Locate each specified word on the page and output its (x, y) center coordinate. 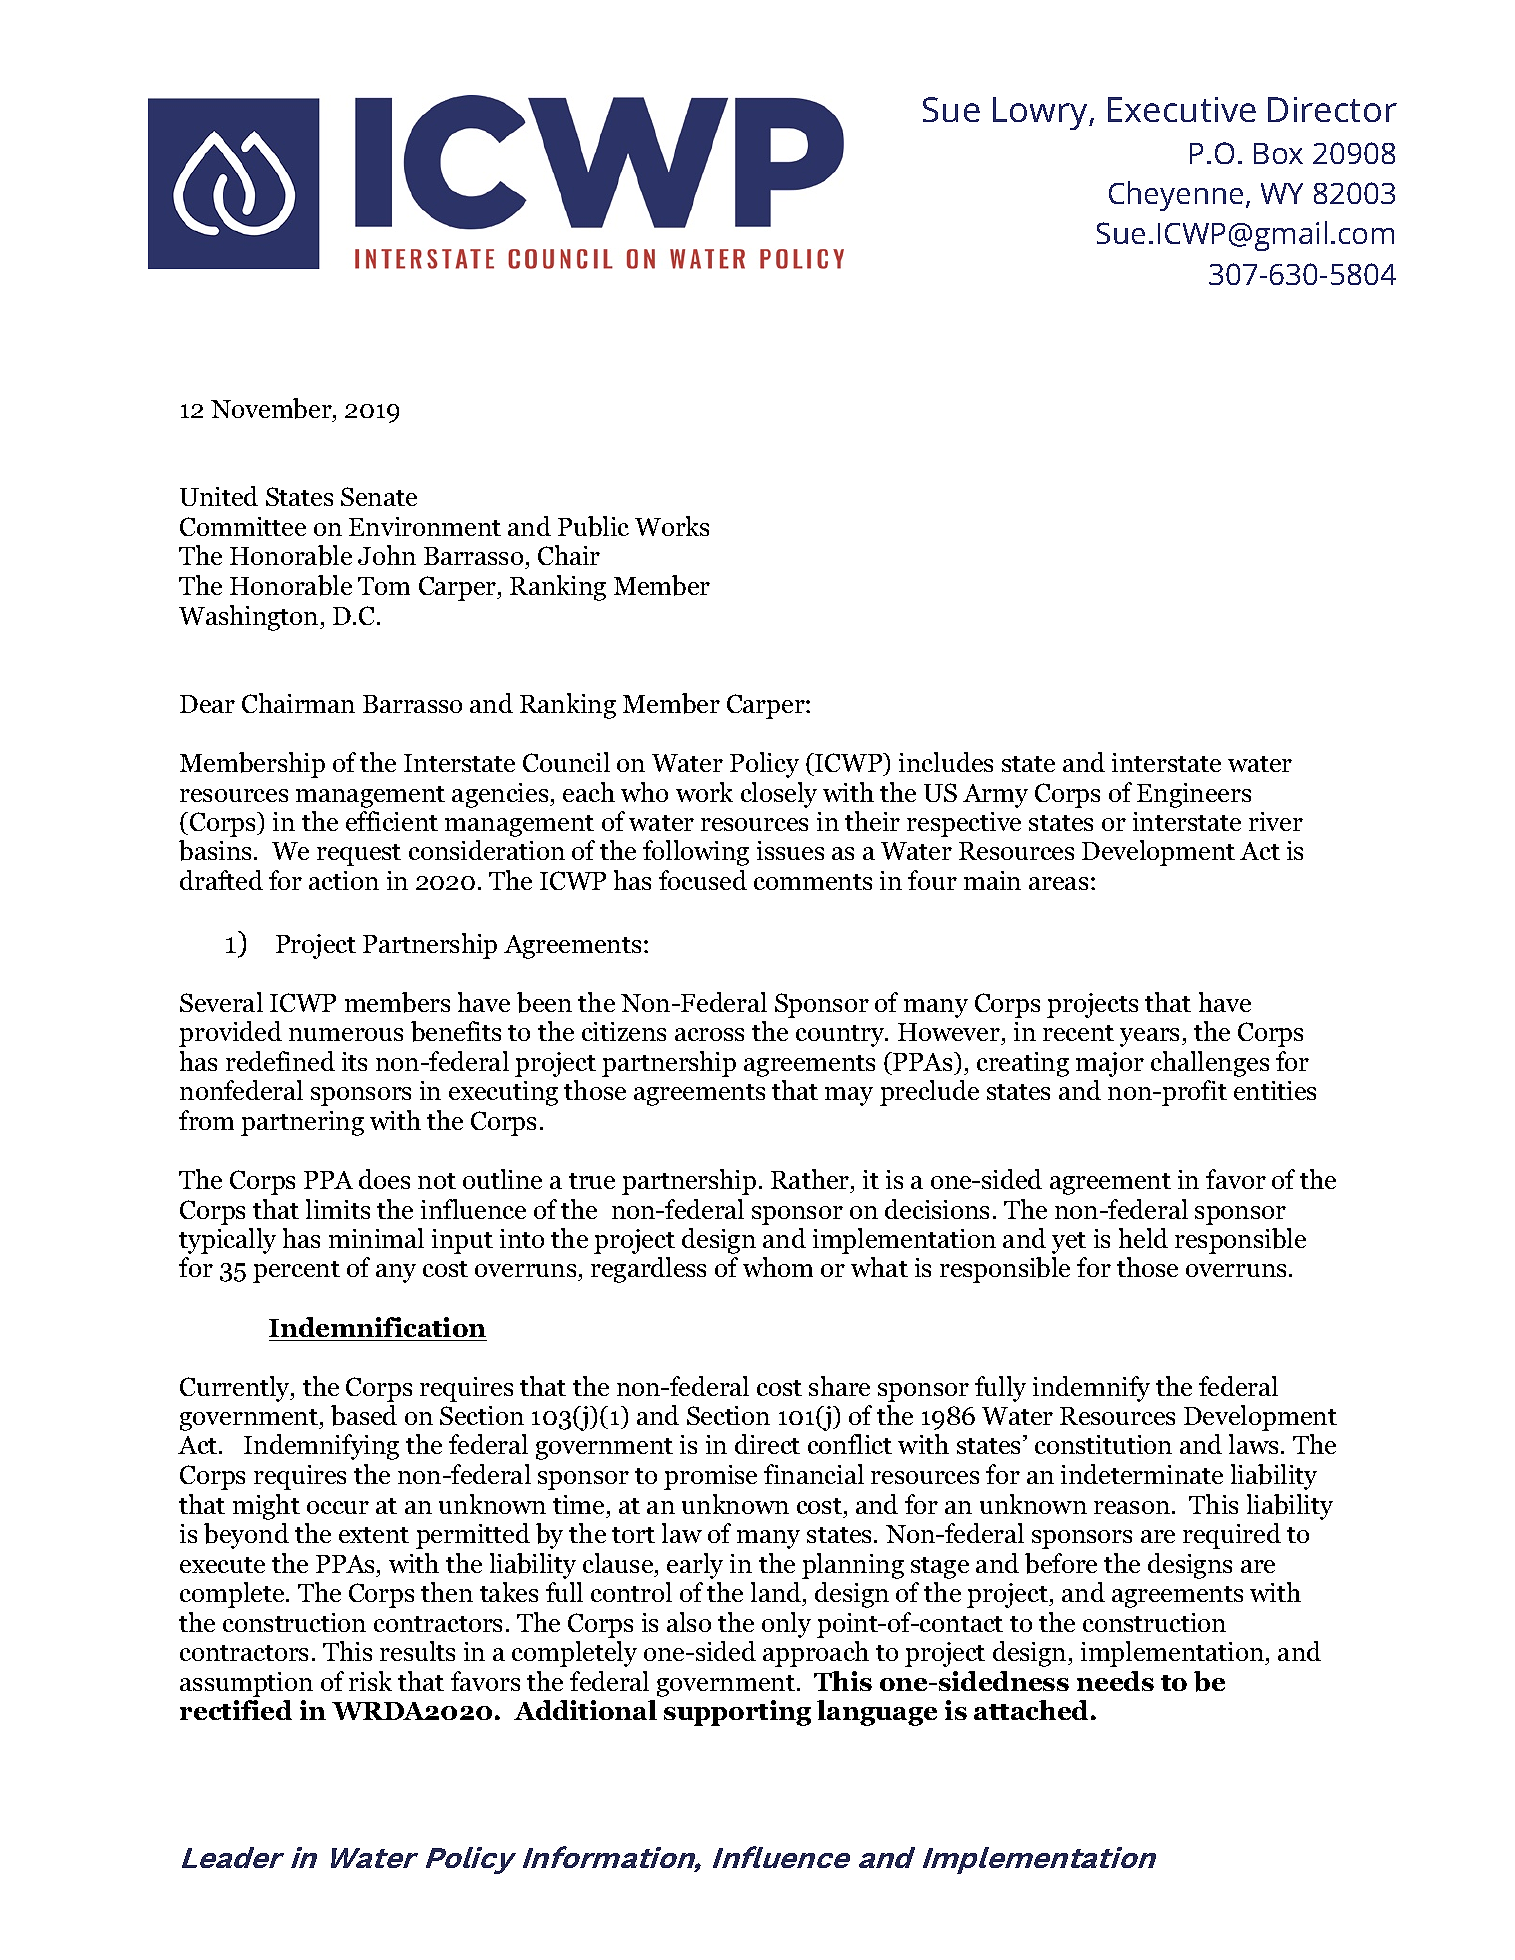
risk (370, 1681)
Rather (811, 1179)
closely (779, 795)
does (384, 1179)
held (1143, 1238)
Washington (250, 618)
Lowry (1041, 113)
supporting (737, 1713)
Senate (379, 496)
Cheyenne (1176, 196)
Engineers (1194, 795)
